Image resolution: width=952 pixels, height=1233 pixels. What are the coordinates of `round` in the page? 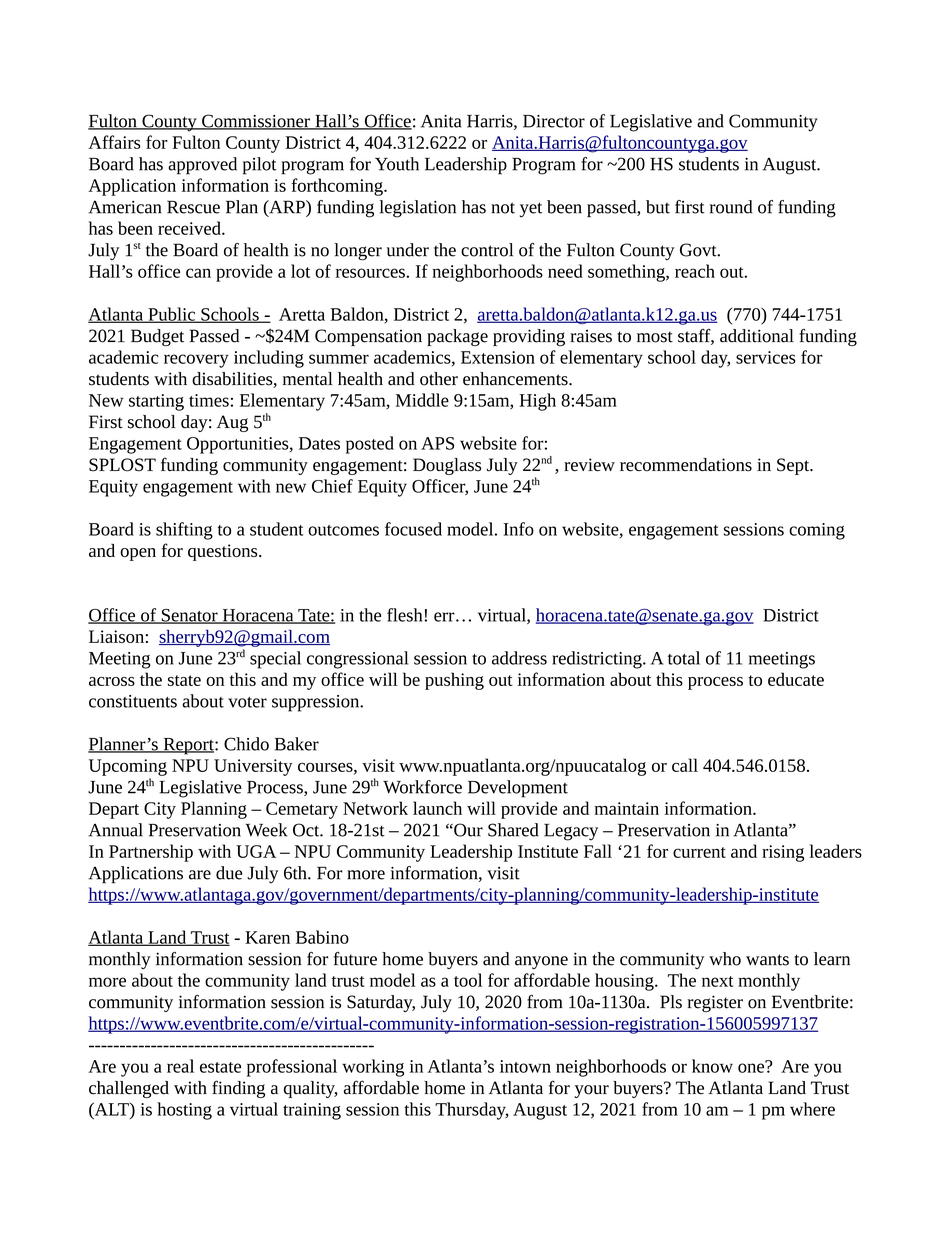 It's located at (731, 207).
